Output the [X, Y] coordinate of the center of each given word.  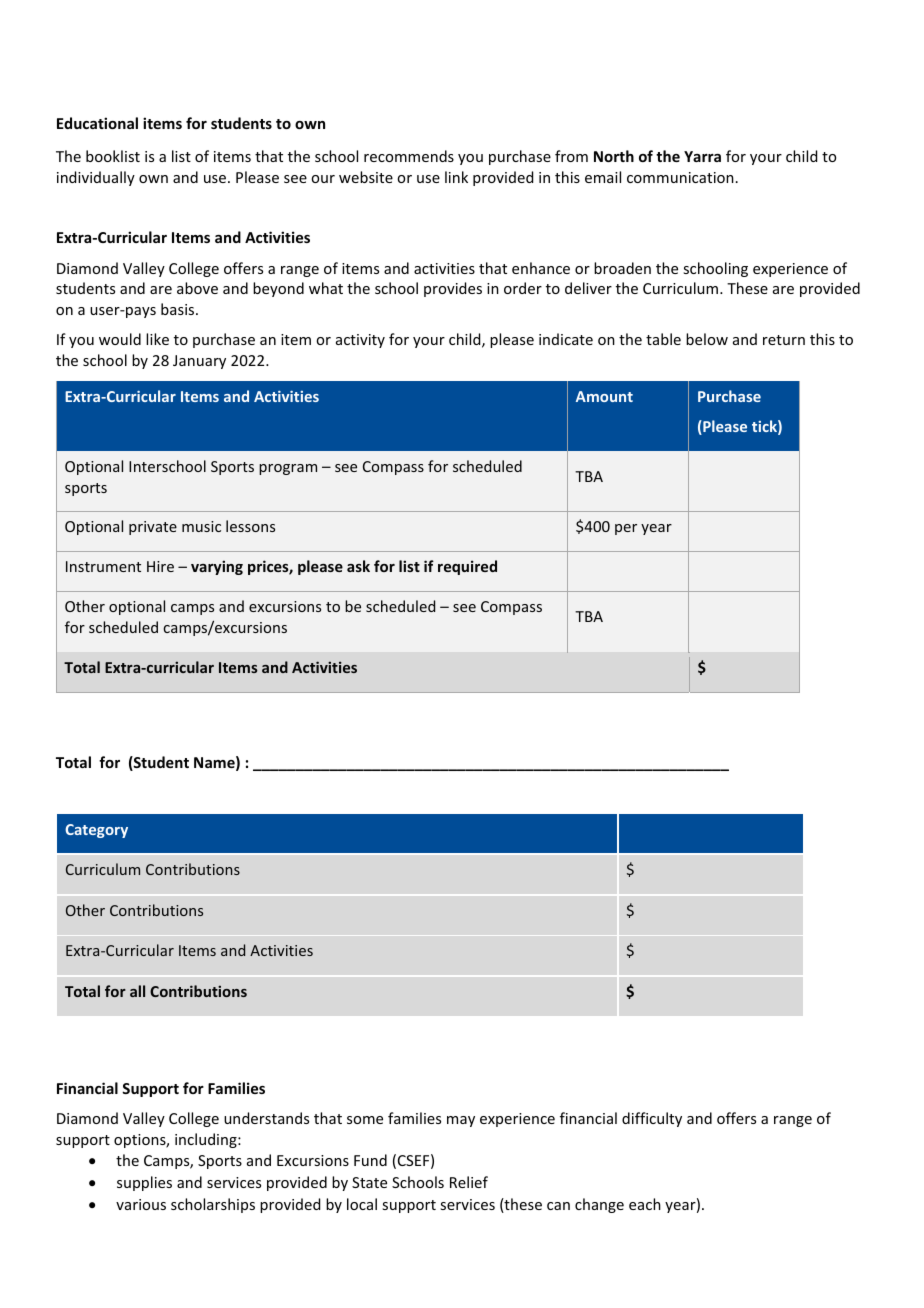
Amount [604, 396]
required [467, 567]
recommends [409, 156]
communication [680, 177]
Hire [160, 566]
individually [96, 178]
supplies [144, 1183]
